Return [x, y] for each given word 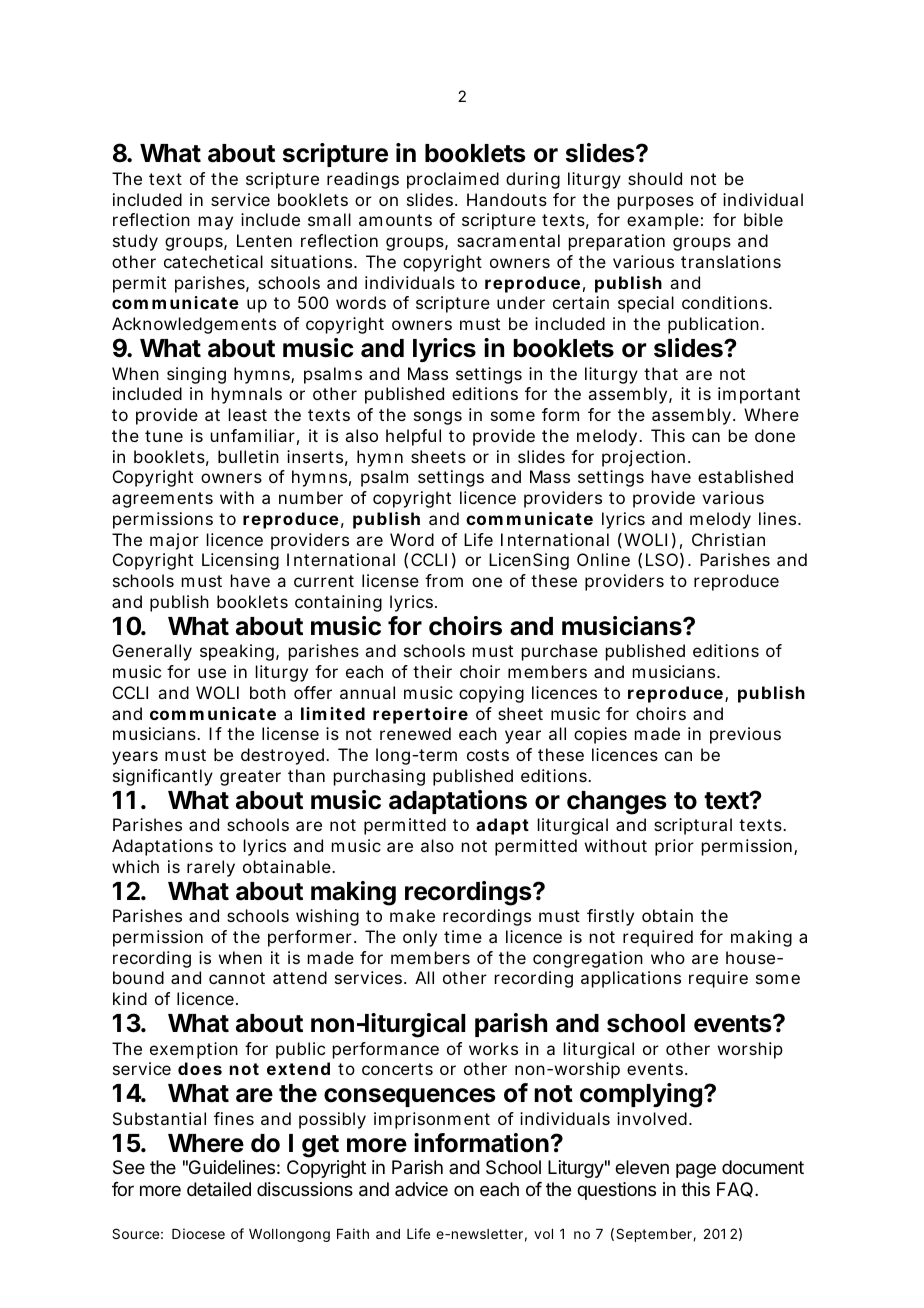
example [665, 221]
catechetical [213, 261]
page [696, 1170]
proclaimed [453, 180]
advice [421, 1189]
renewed [415, 733]
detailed [219, 1189]
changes [617, 803]
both [268, 692]
